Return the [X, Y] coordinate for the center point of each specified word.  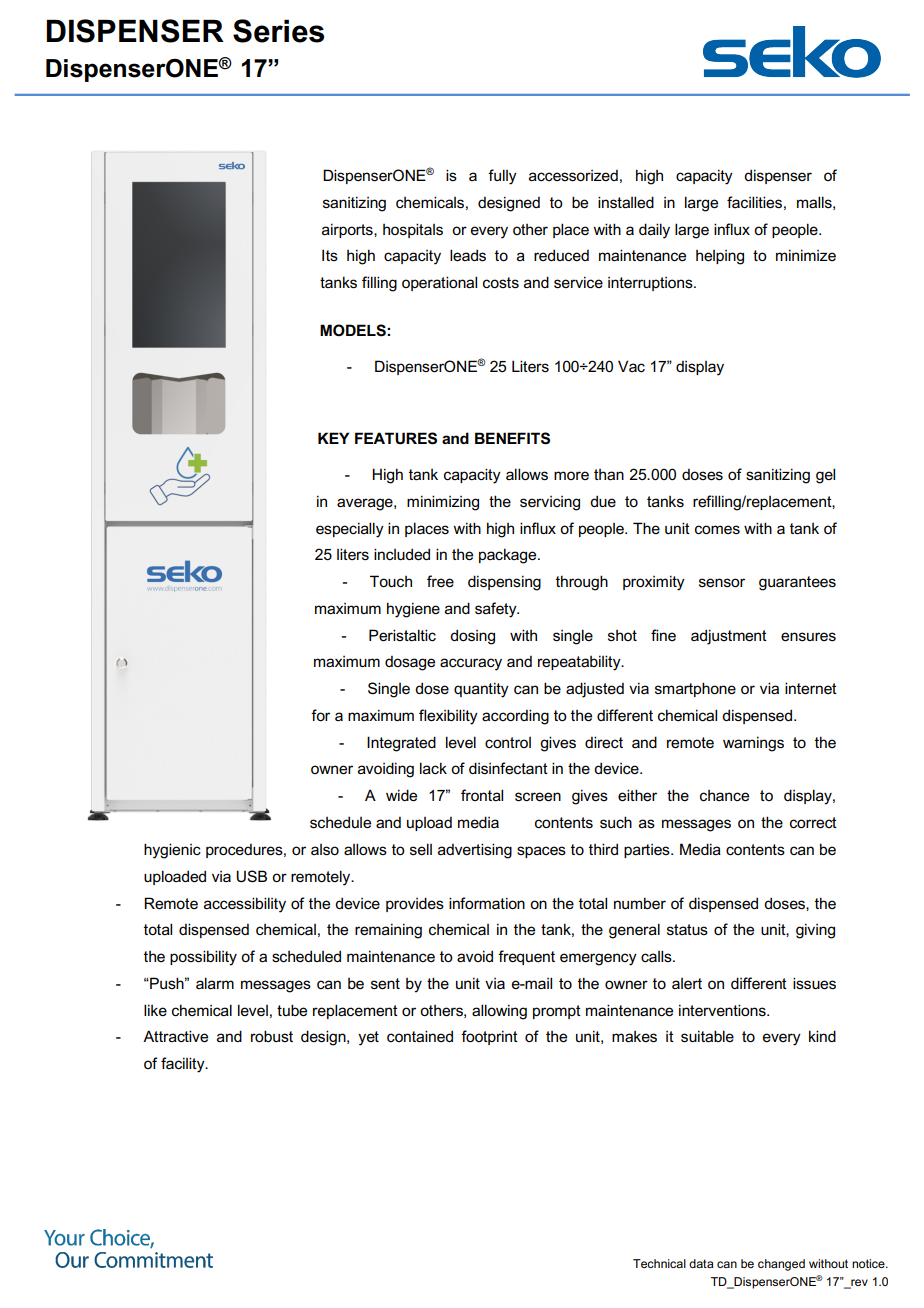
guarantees [797, 583]
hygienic [172, 851]
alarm [215, 983]
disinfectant [508, 768]
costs [501, 282]
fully [502, 177]
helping [720, 257]
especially [350, 530]
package [509, 556]
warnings [753, 744]
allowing [499, 1012]
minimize [806, 255]
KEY [333, 438]
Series [278, 31]
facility [184, 1065]
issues [814, 983]
